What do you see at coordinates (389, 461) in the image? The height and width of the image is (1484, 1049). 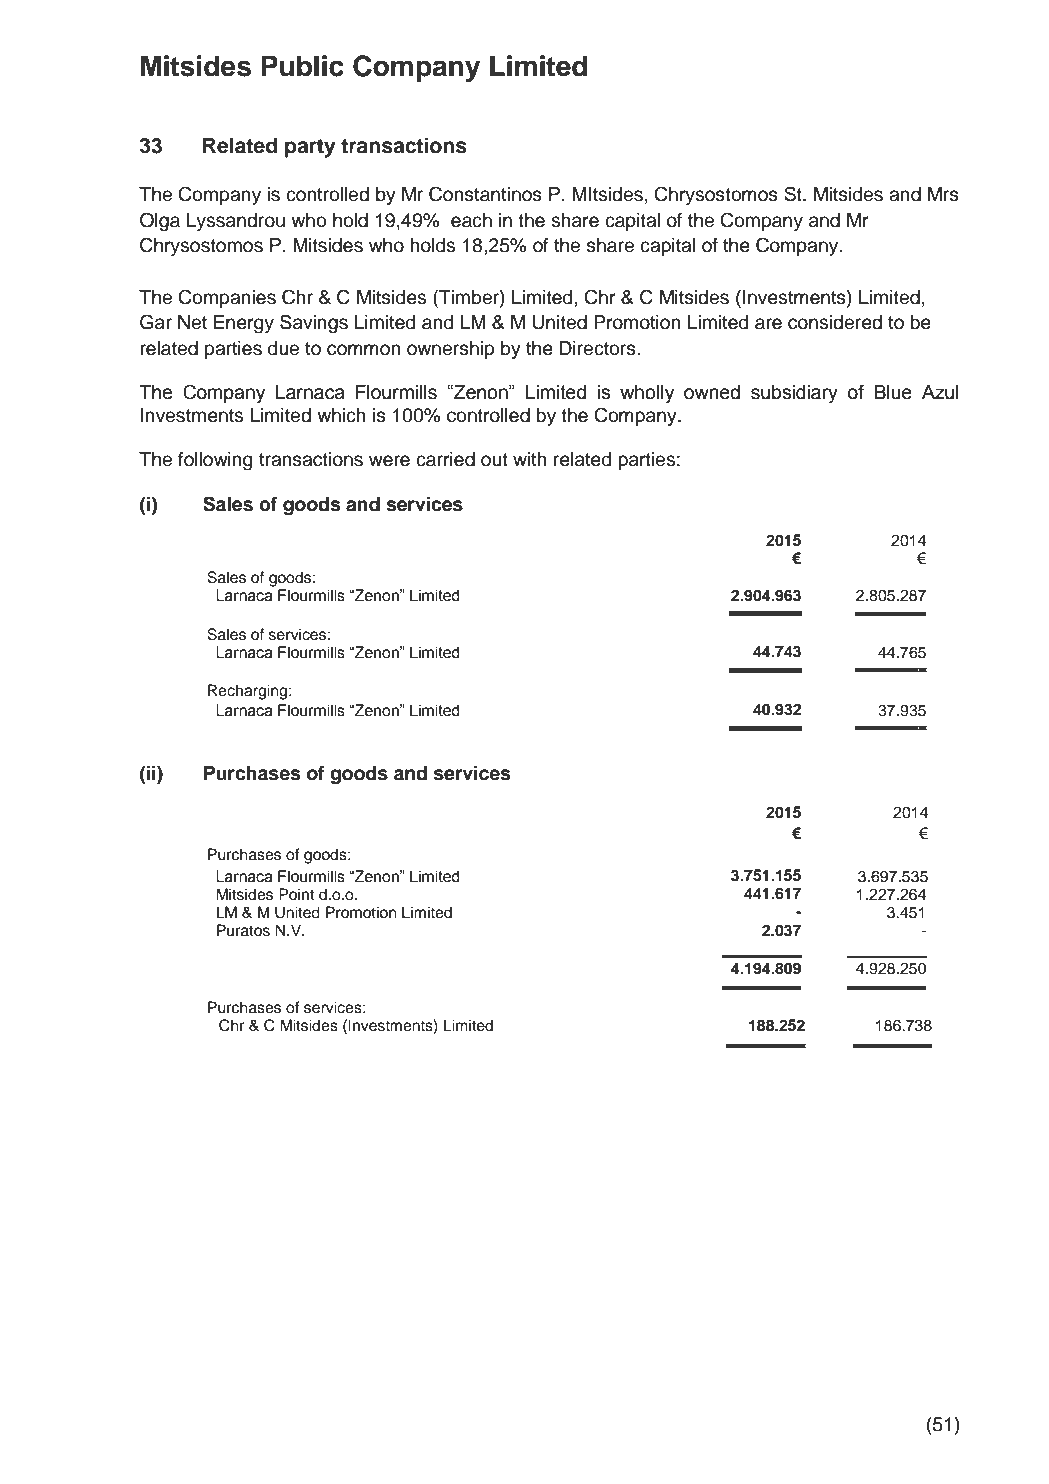 I see `were` at bounding box center [389, 461].
